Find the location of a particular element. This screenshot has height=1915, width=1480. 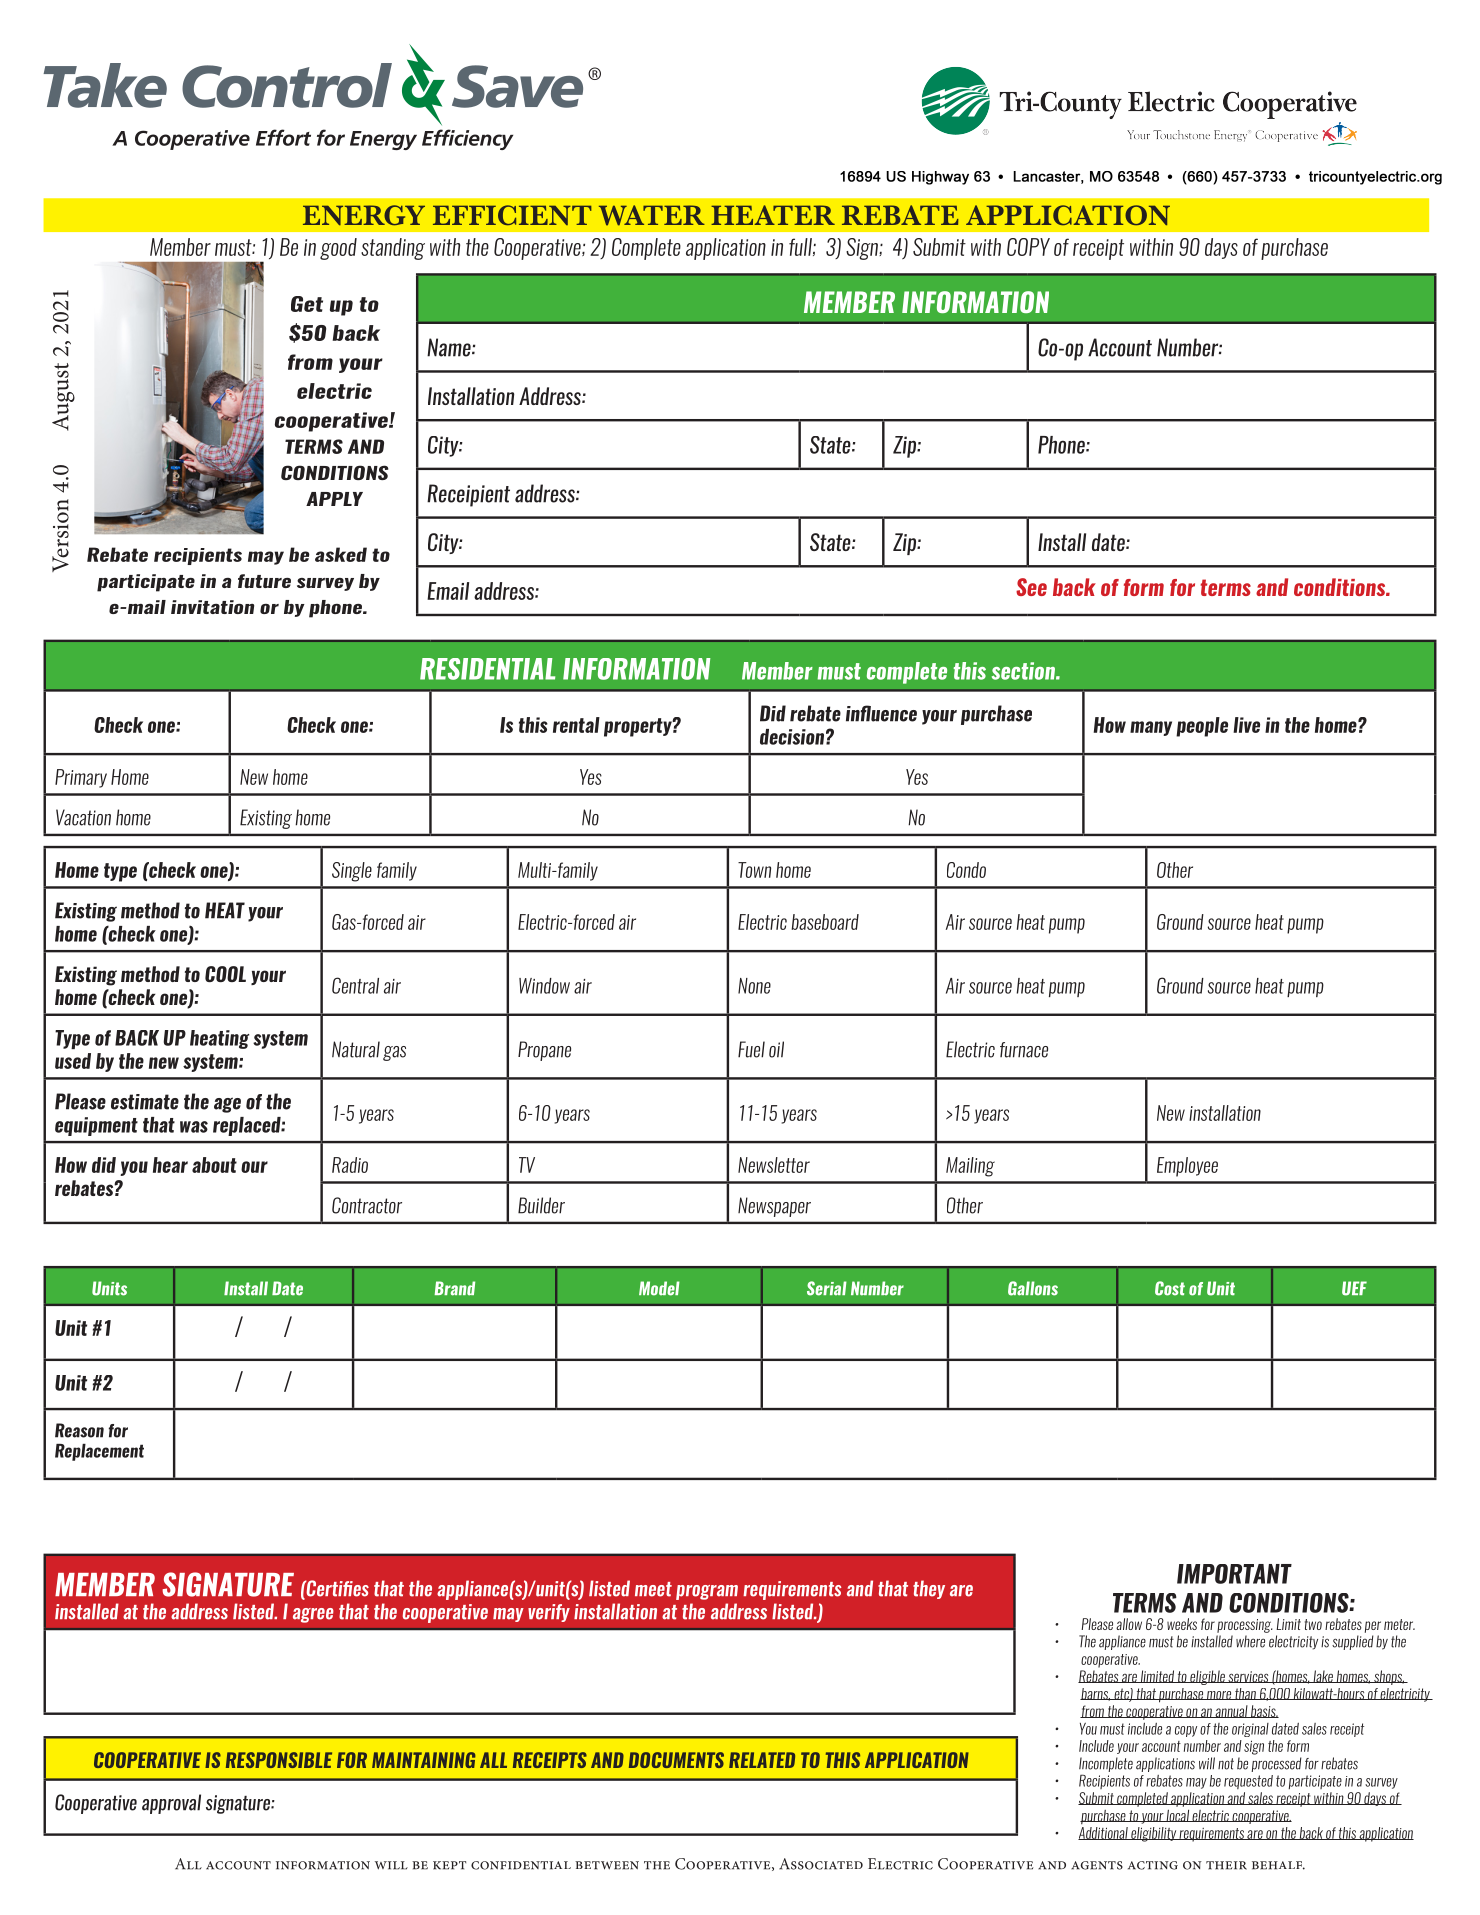

Get is located at coordinates (307, 304).
